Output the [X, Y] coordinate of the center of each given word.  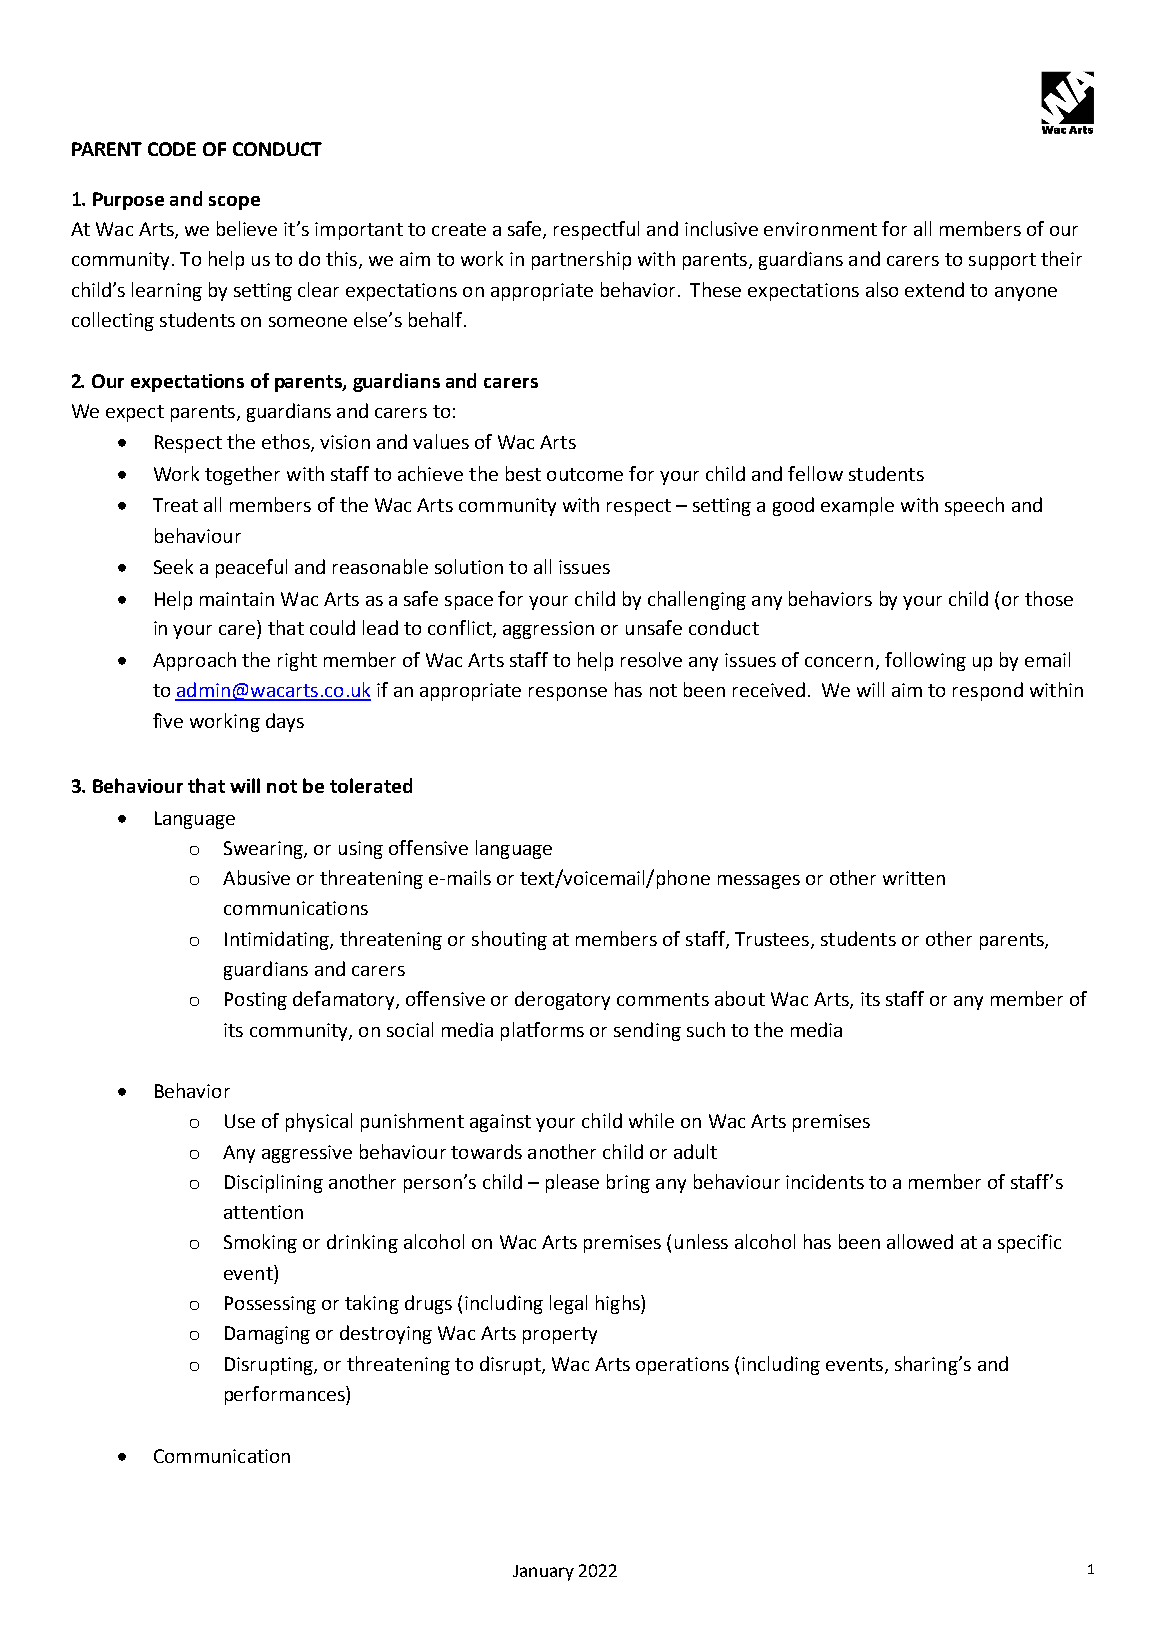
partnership [581, 260]
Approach [194, 661]
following [925, 661]
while [651, 1120]
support [1002, 261]
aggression [548, 630]
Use [240, 1121]
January [543, 1573]
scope [234, 203]
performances [286, 1395]
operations [682, 1366]
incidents [825, 1181]
